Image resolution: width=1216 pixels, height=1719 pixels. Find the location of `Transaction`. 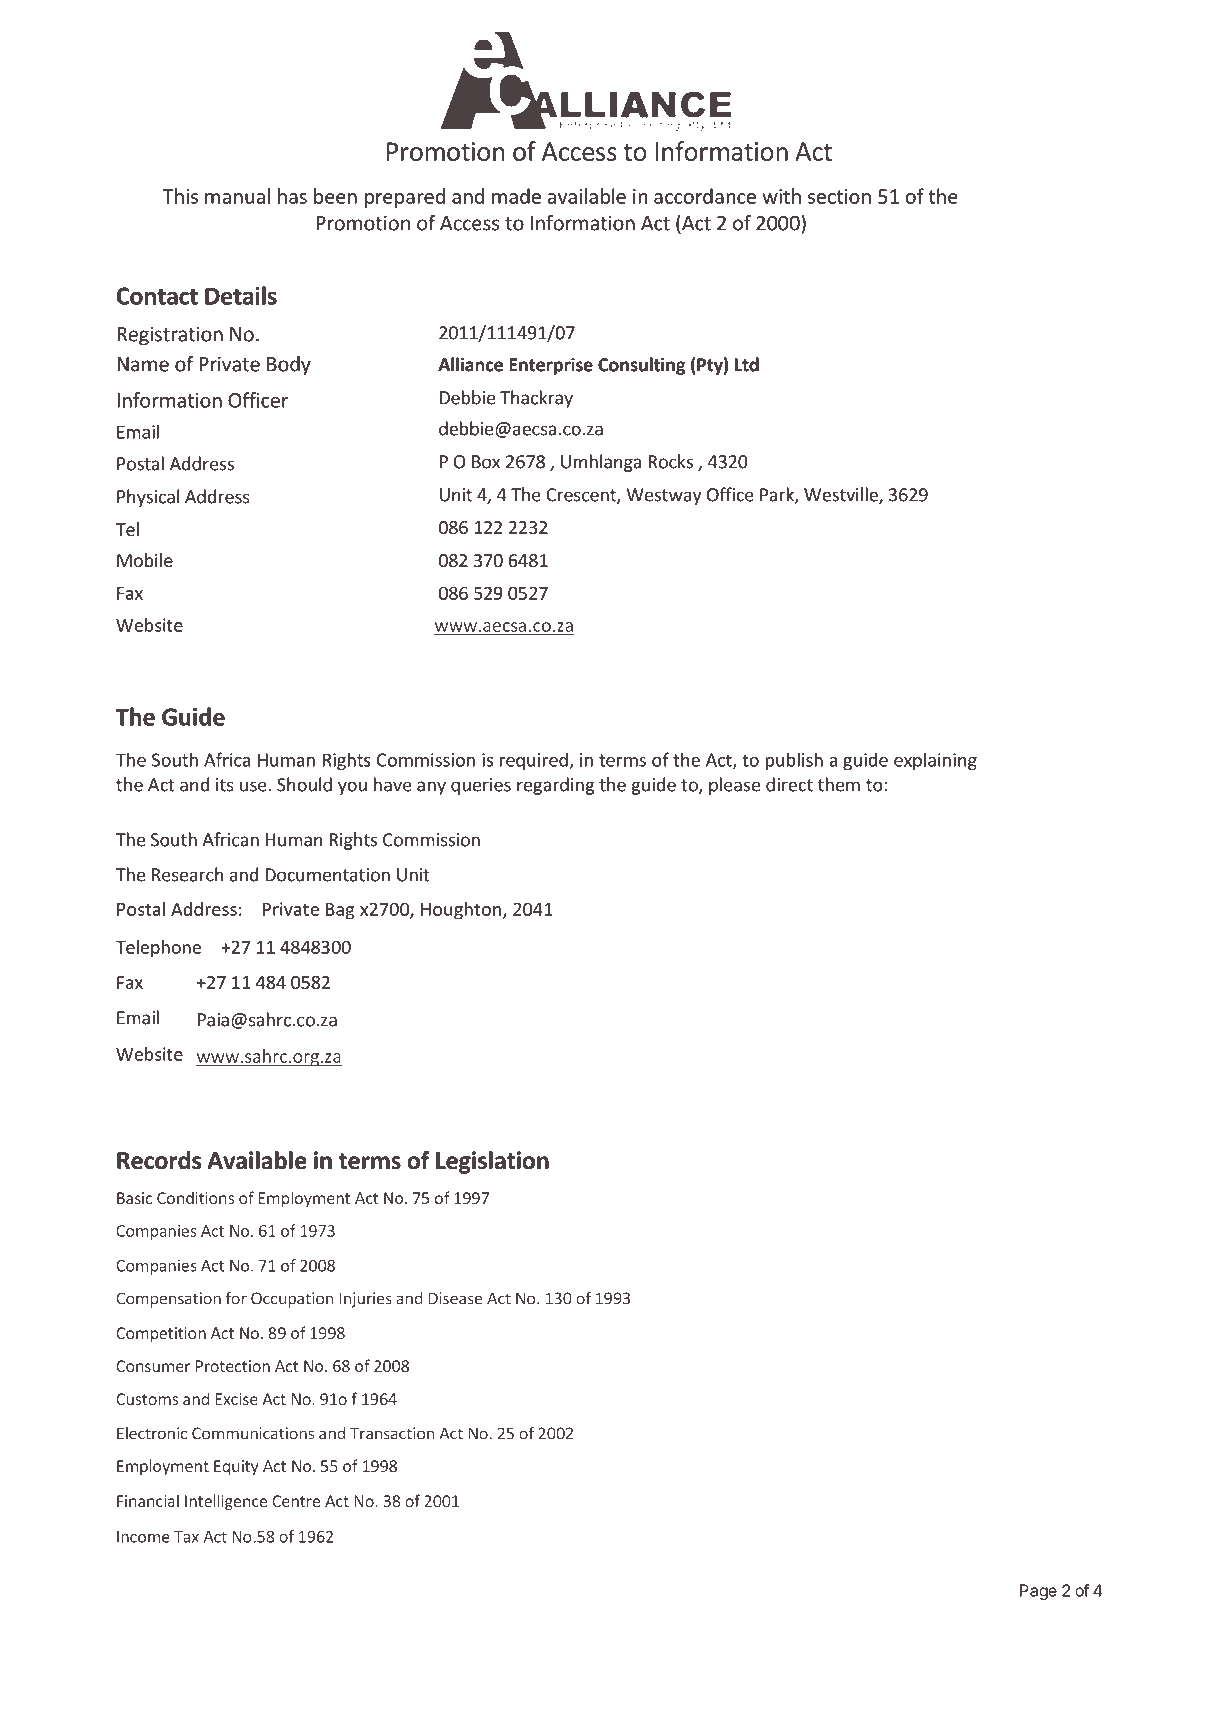

Transaction is located at coordinates (392, 1433).
